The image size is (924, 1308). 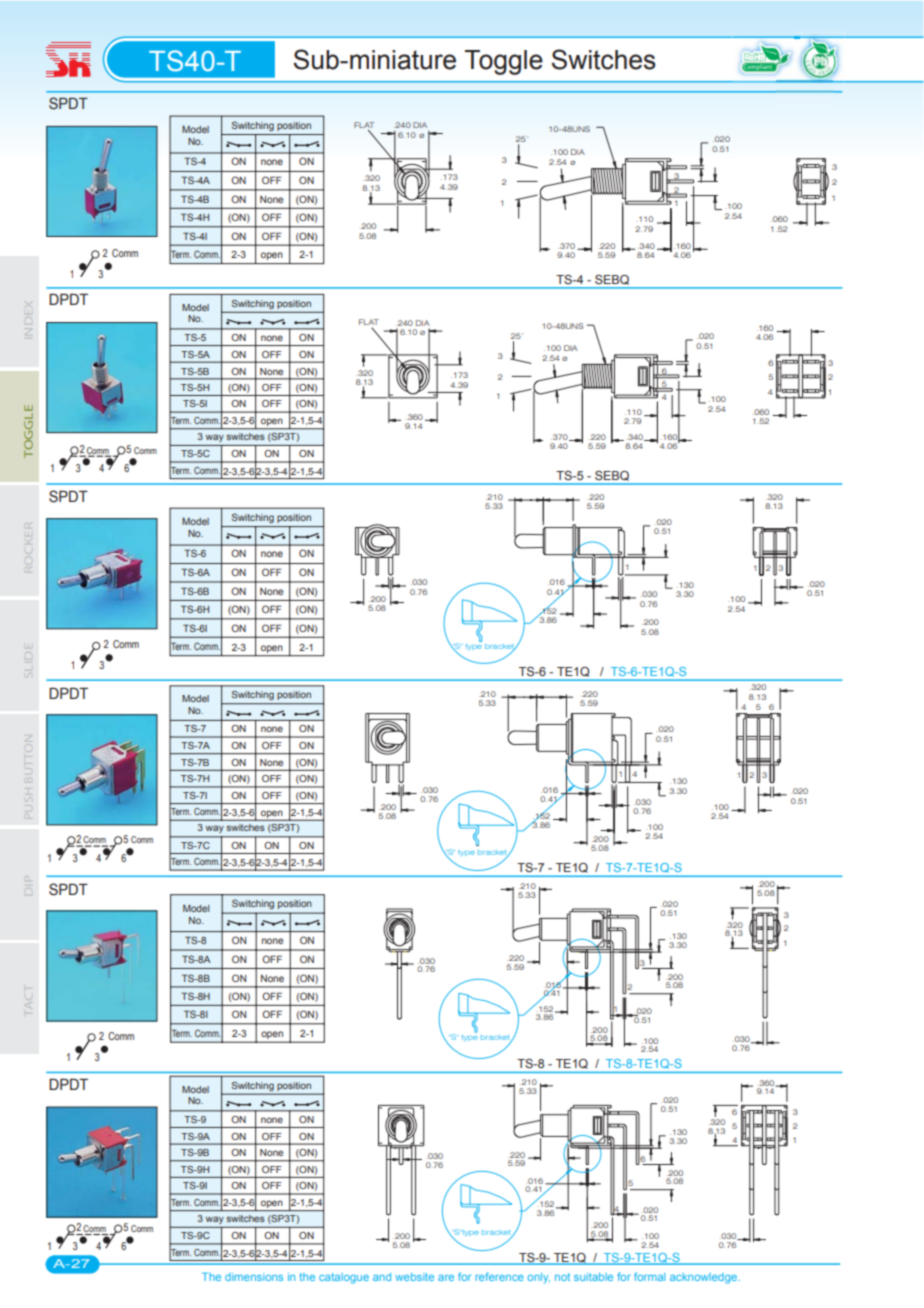 What do you see at coordinates (539, 1278) in the screenshot?
I see `only` at bounding box center [539, 1278].
